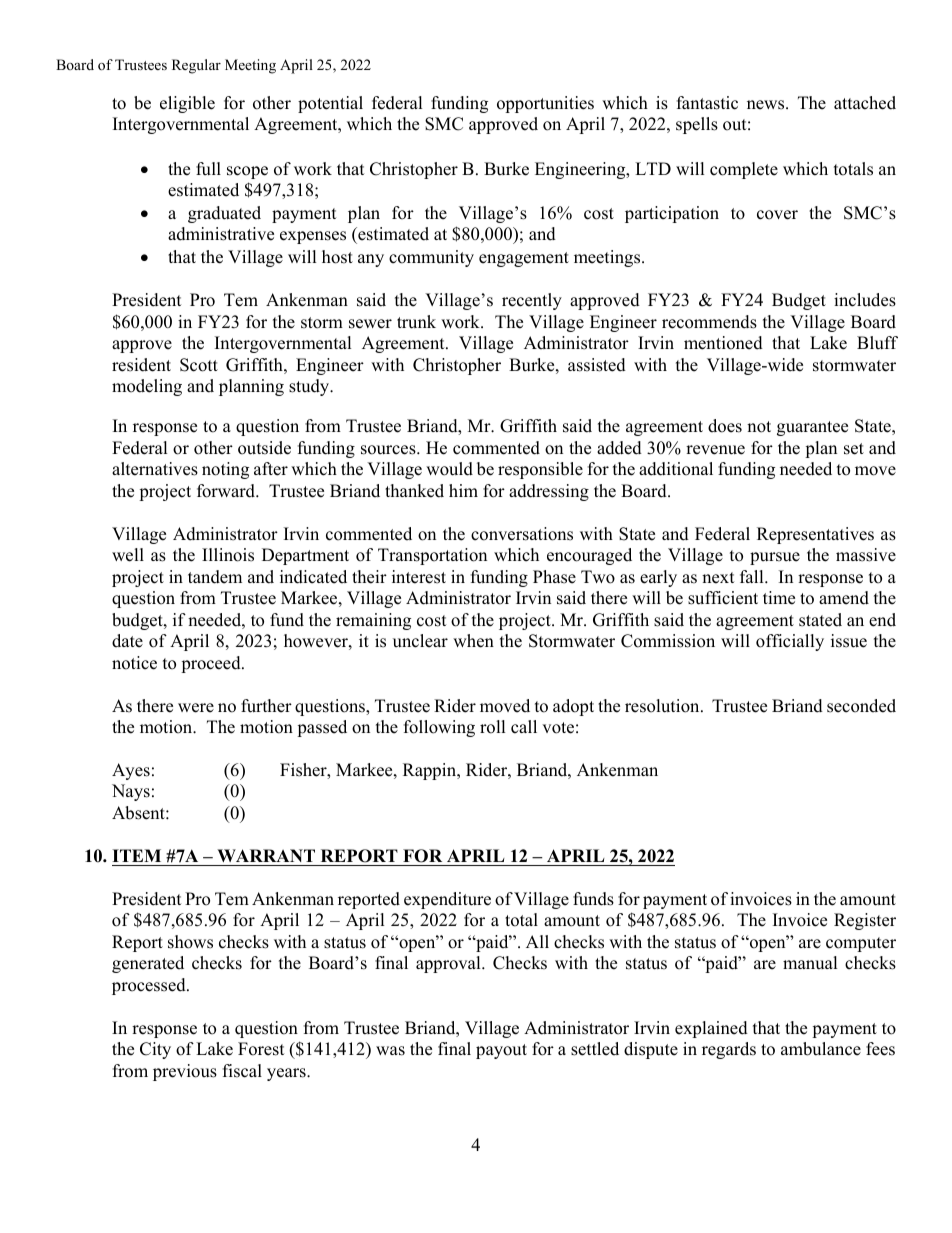 This page has height=1233, width=952. I want to click on eligible, so click(187, 104).
